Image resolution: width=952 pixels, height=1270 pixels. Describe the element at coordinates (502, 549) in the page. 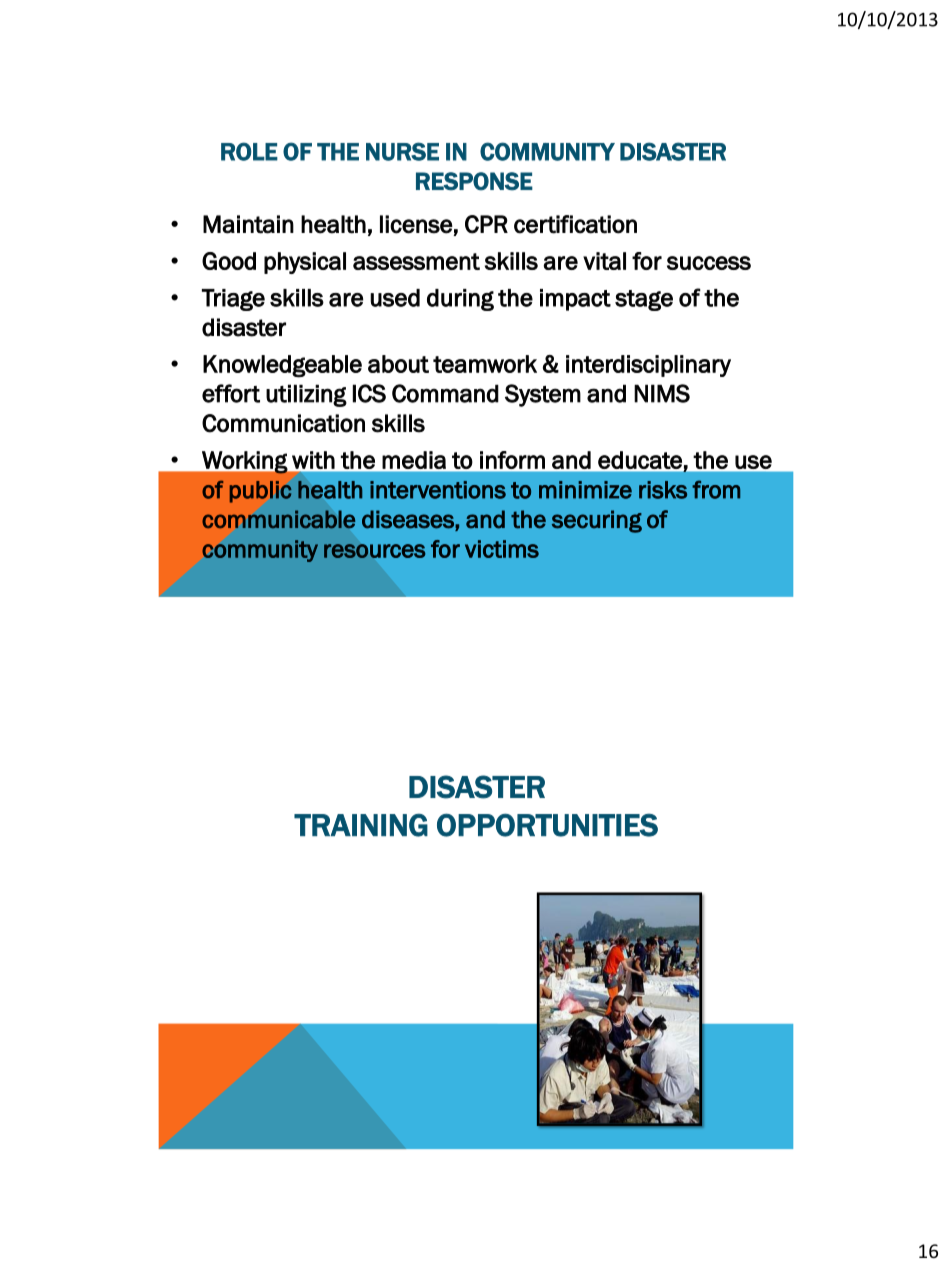

I see `victims` at that location.
